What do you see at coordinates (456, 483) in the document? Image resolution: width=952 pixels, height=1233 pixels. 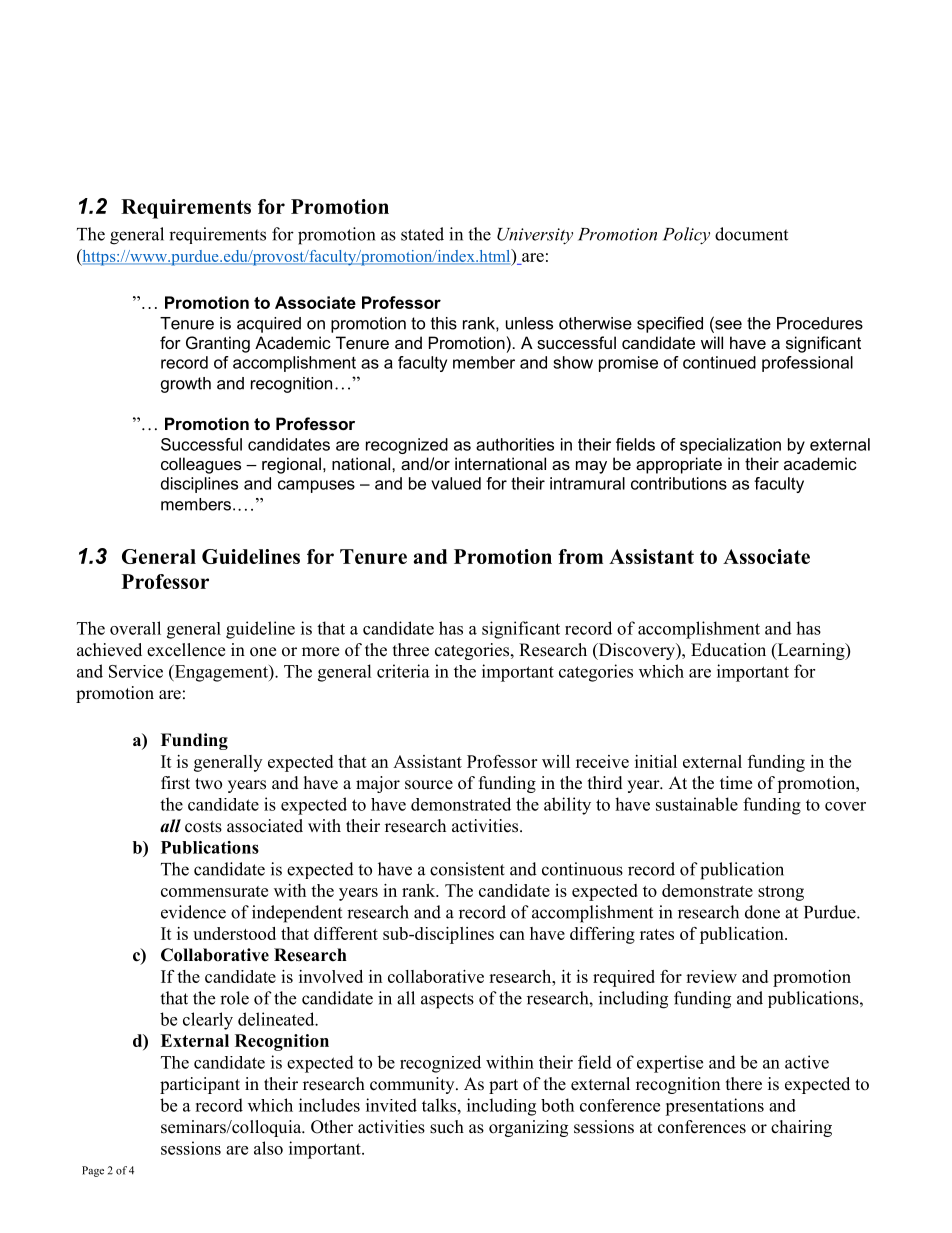 I see `valued` at bounding box center [456, 483].
